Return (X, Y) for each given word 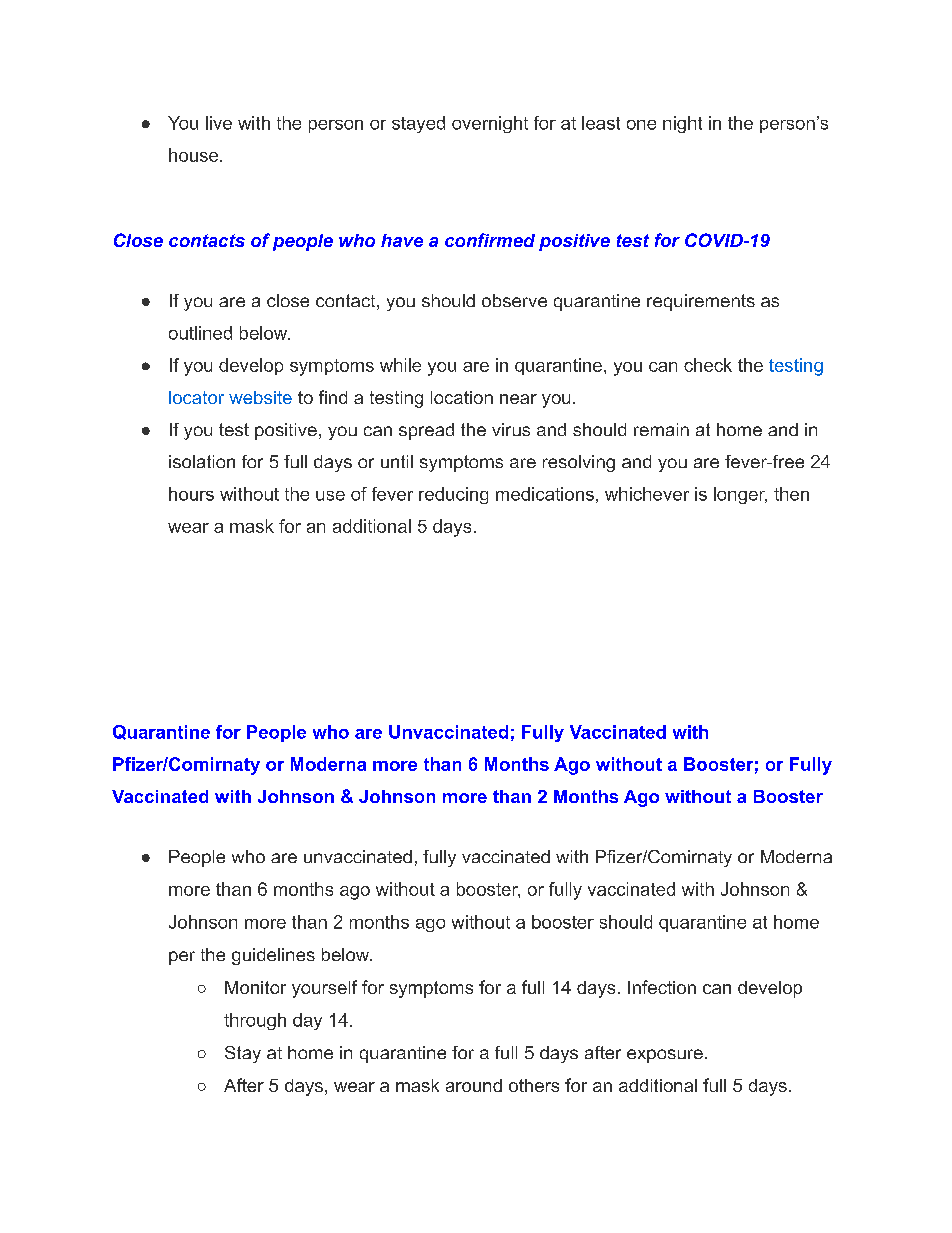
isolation (202, 461)
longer (740, 495)
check (708, 365)
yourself (324, 989)
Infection (662, 987)
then (791, 494)
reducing (453, 495)
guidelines (273, 956)
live (219, 123)
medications (545, 494)
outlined (200, 333)
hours (191, 494)
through (255, 1021)
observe (514, 300)
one (641, 125)
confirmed (490, 240)
